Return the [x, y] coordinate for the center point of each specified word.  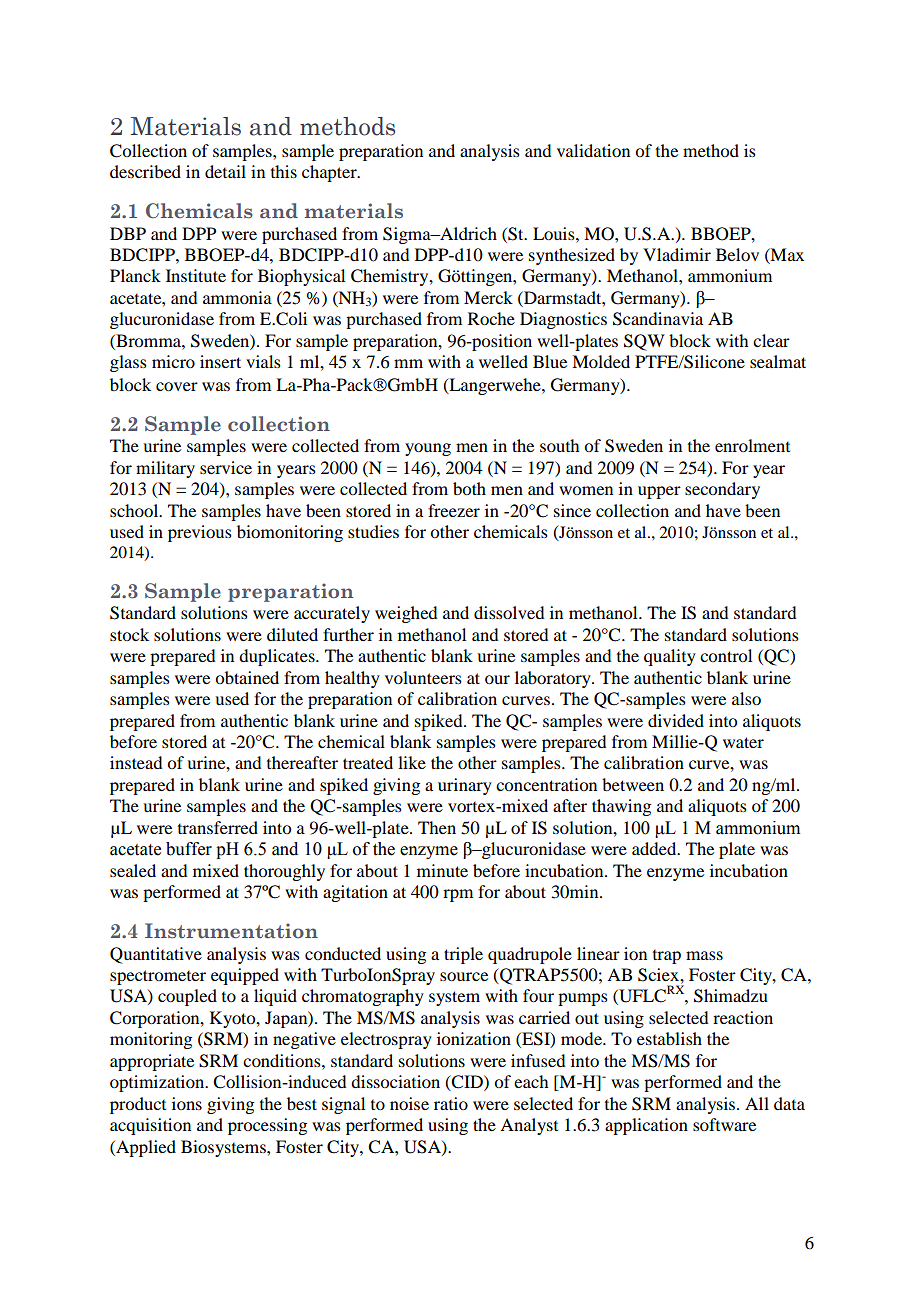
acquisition [150, 1126]
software [724, 1124]
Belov [737, 254]
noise [409, 1103]
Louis [555, 233]
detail [225, 171]
